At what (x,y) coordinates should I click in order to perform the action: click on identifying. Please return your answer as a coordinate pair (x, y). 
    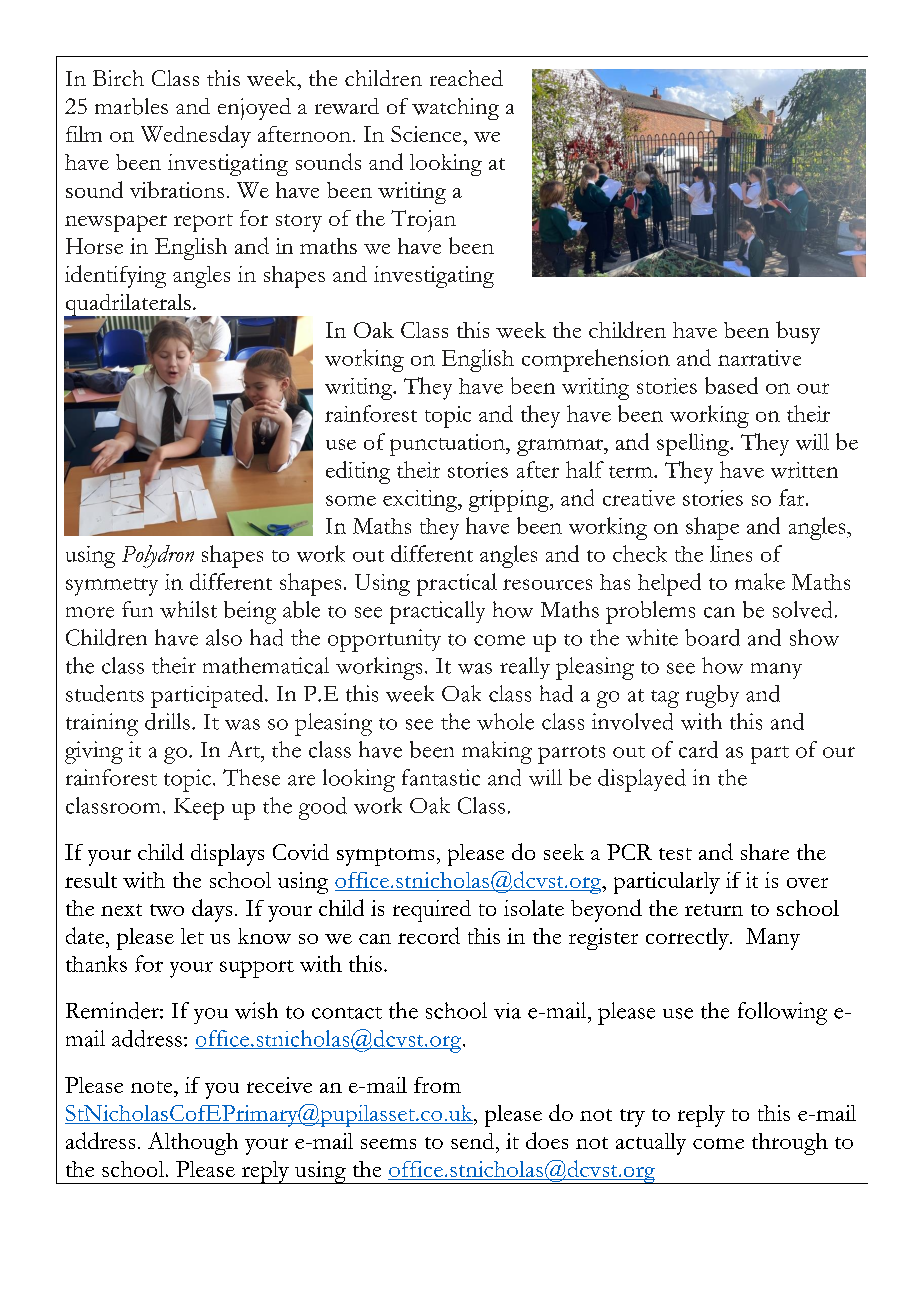
    Looking at the image, I should click on (115, 276).
